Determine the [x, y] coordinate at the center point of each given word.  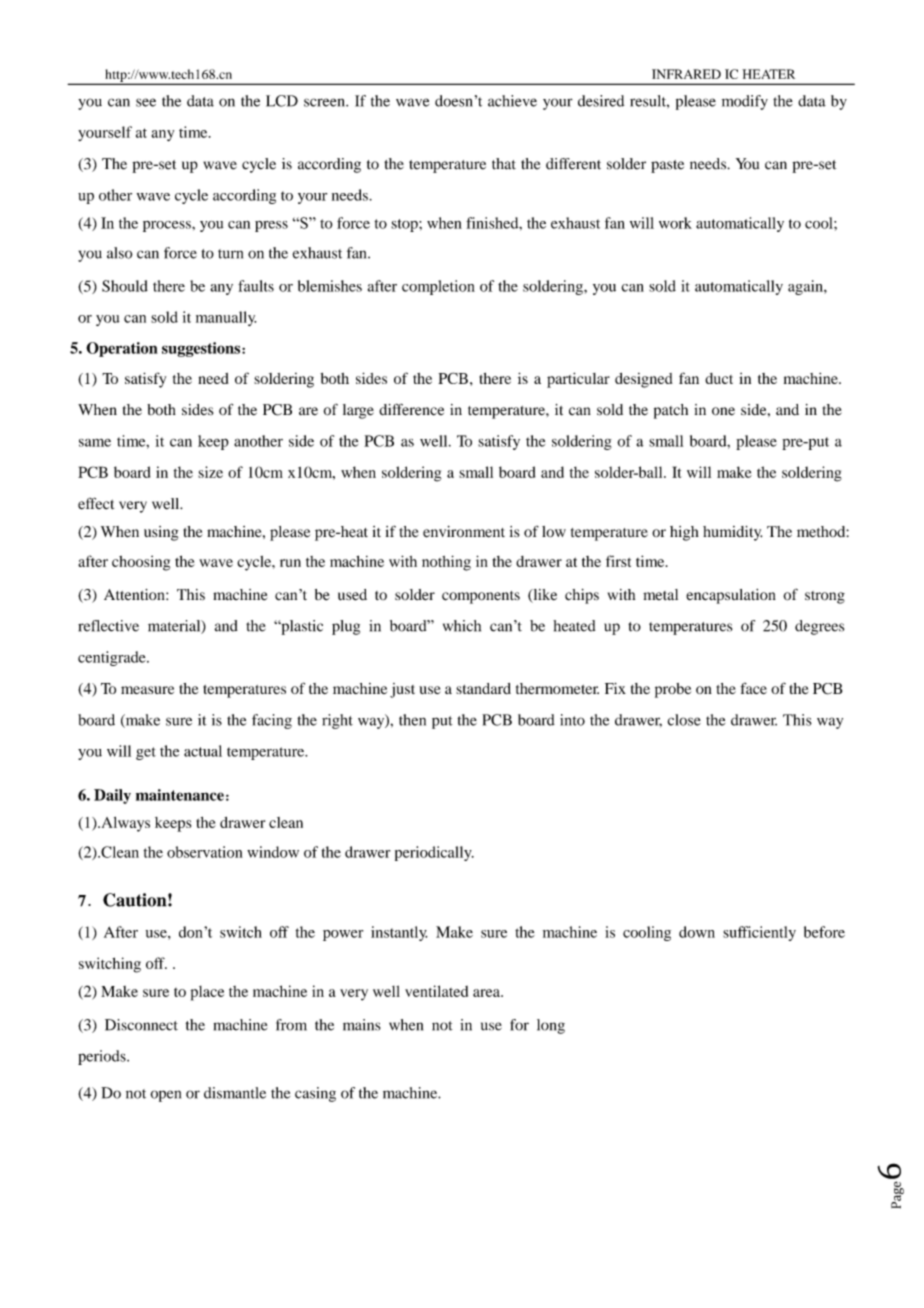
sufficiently [759, 933]
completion [438, 287]
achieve [512, 101]
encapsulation [731, 596]
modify [745, 102]
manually [226, 318]
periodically [434, 853]
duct [719, 378]
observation [205, 852]
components [481, 597]
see [146, 102]
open [165, 1096]
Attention [135, 594]
